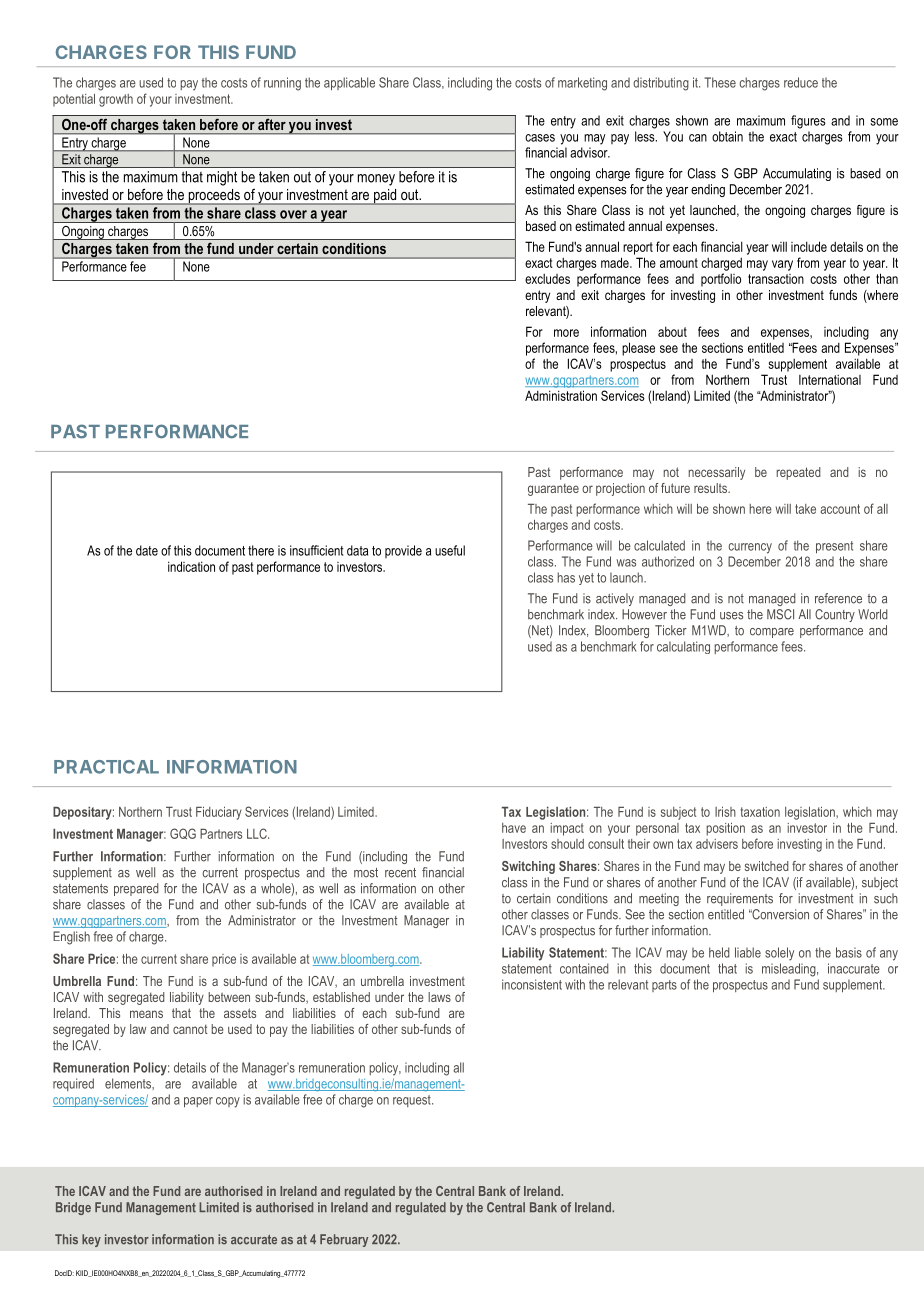 The image size is (924, 1308). What do you see at coordinates (147, 550) in the page?
I see `date` at bounding box center [147, 550].
